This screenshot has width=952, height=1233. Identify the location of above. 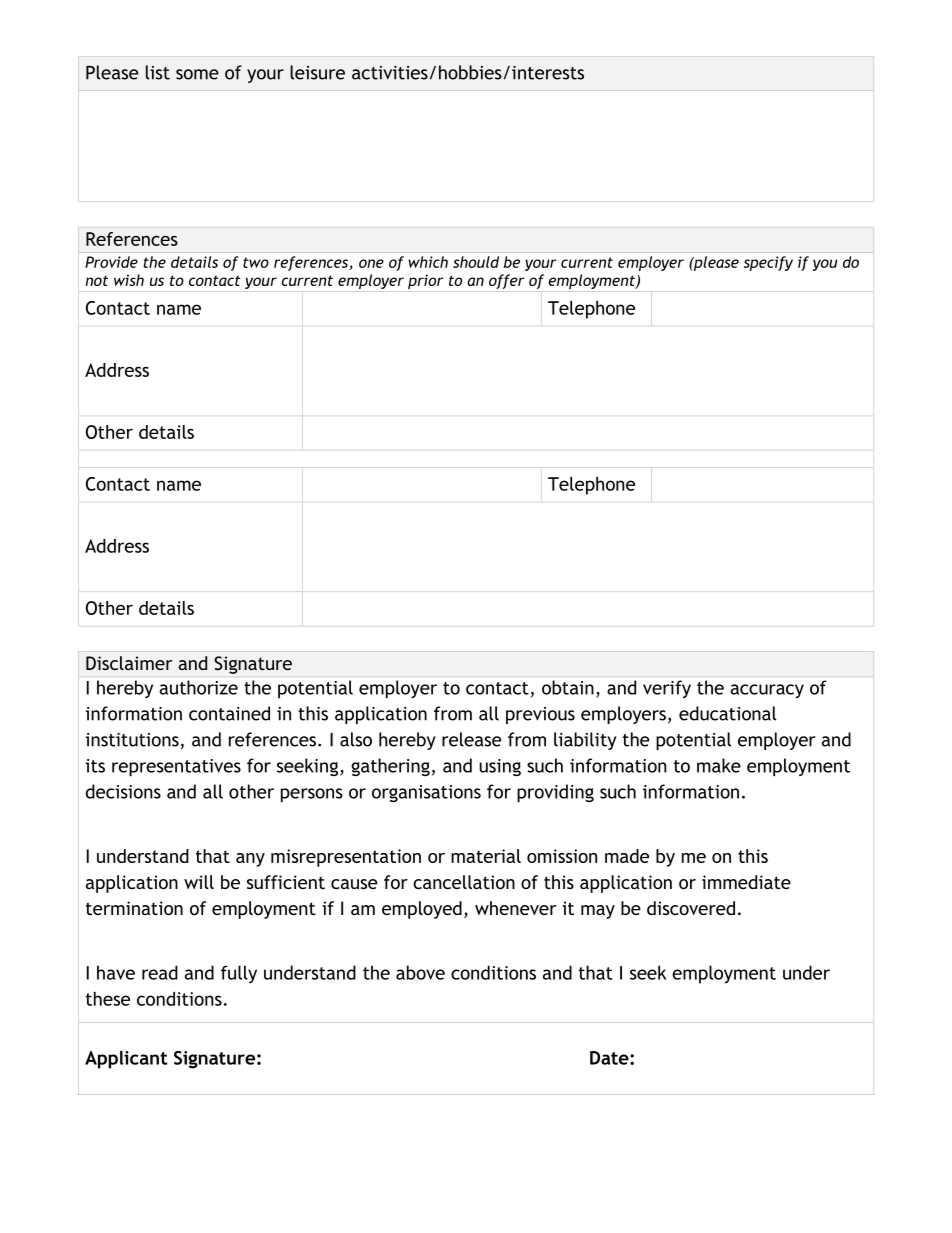
(420, 972).
